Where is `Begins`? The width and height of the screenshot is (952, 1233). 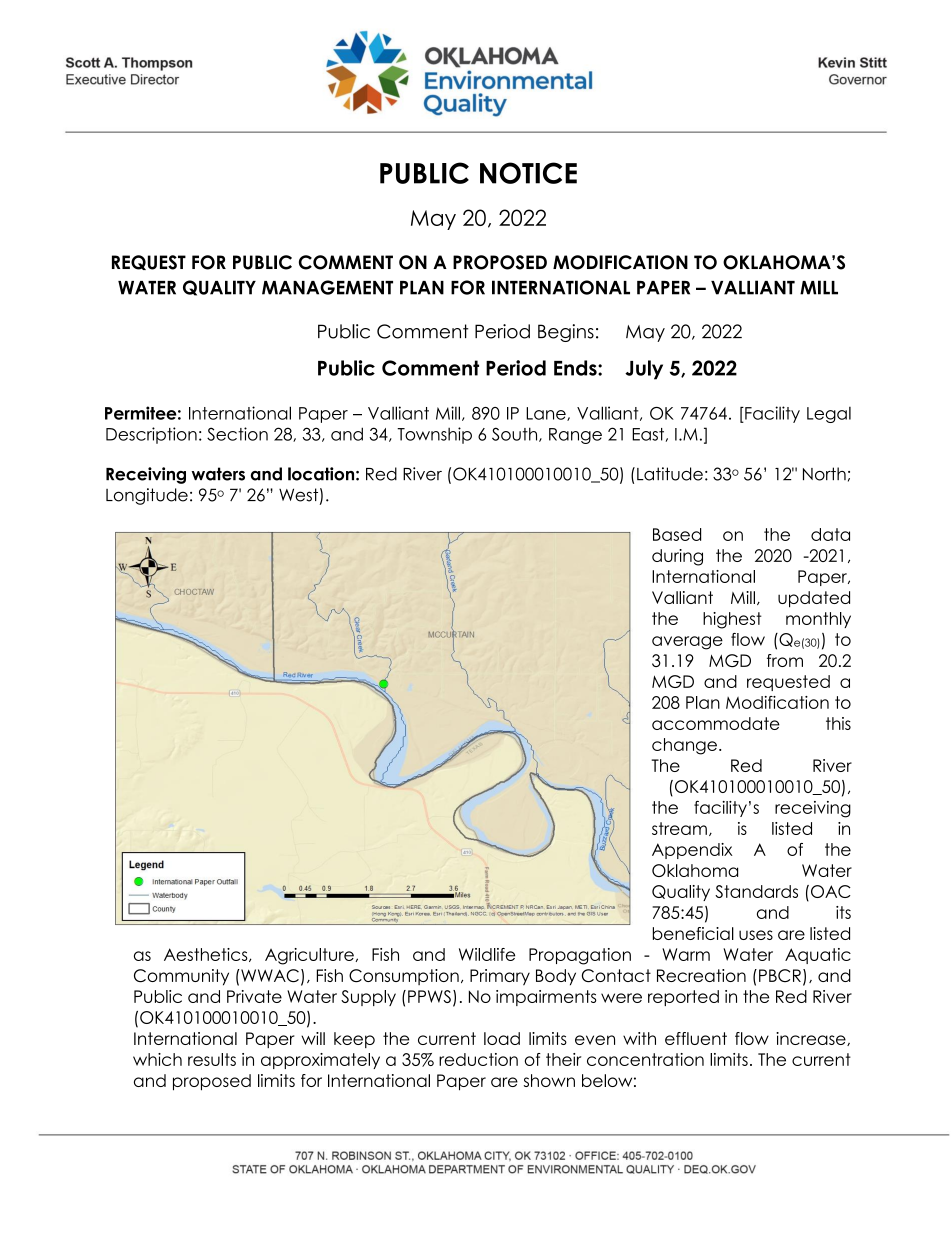 Begins is located at coordinates (566, 333).
